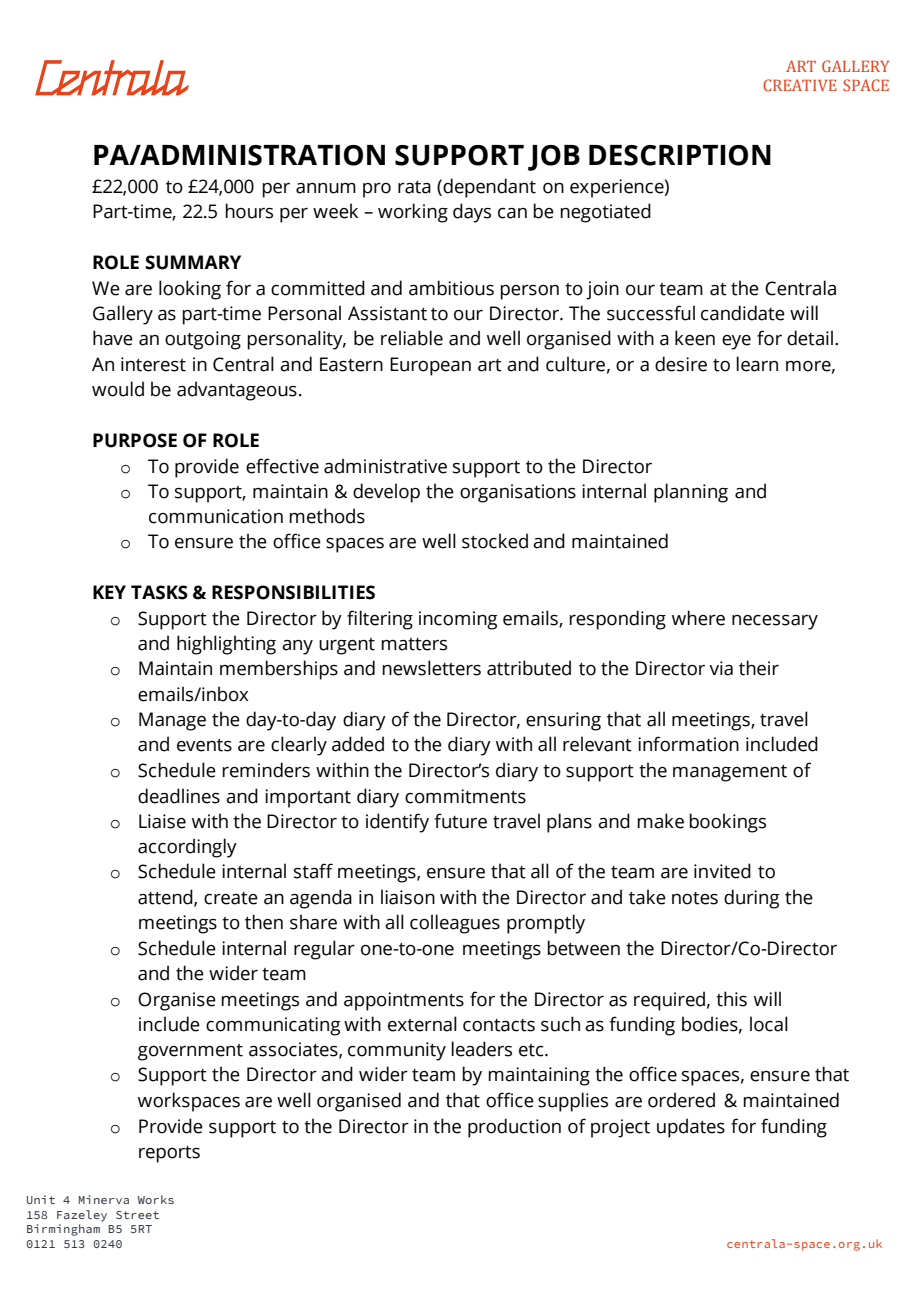 This screenshot has width=924, height=1307. What do you see at coordinates (137, 1215) in the screenshot?
I see `Street` at bounding box center [137, 1215].
